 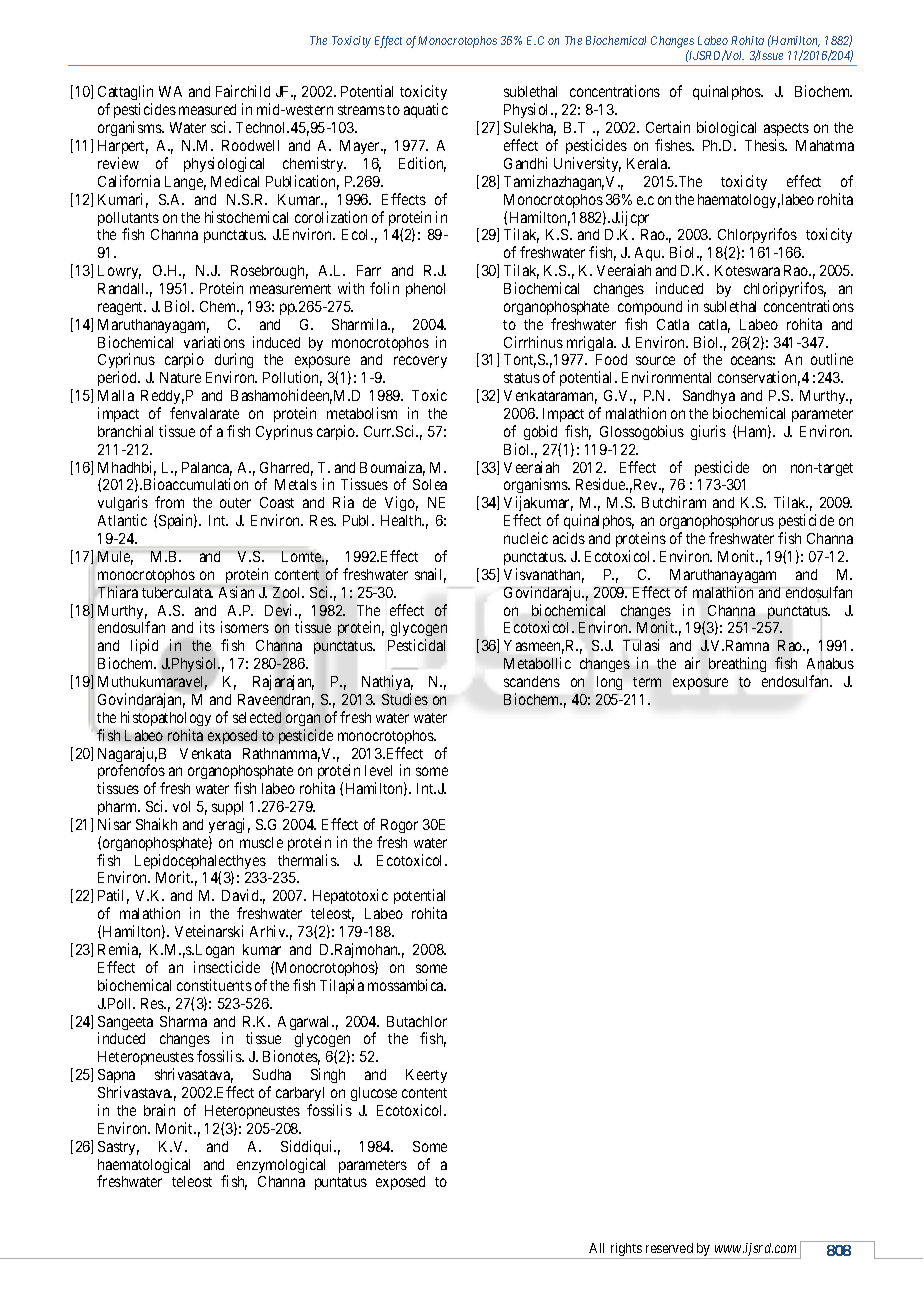 What do you see at coordinates (647, 682) in the screenshot?
I see `term` at bounding box center [647, 682].
